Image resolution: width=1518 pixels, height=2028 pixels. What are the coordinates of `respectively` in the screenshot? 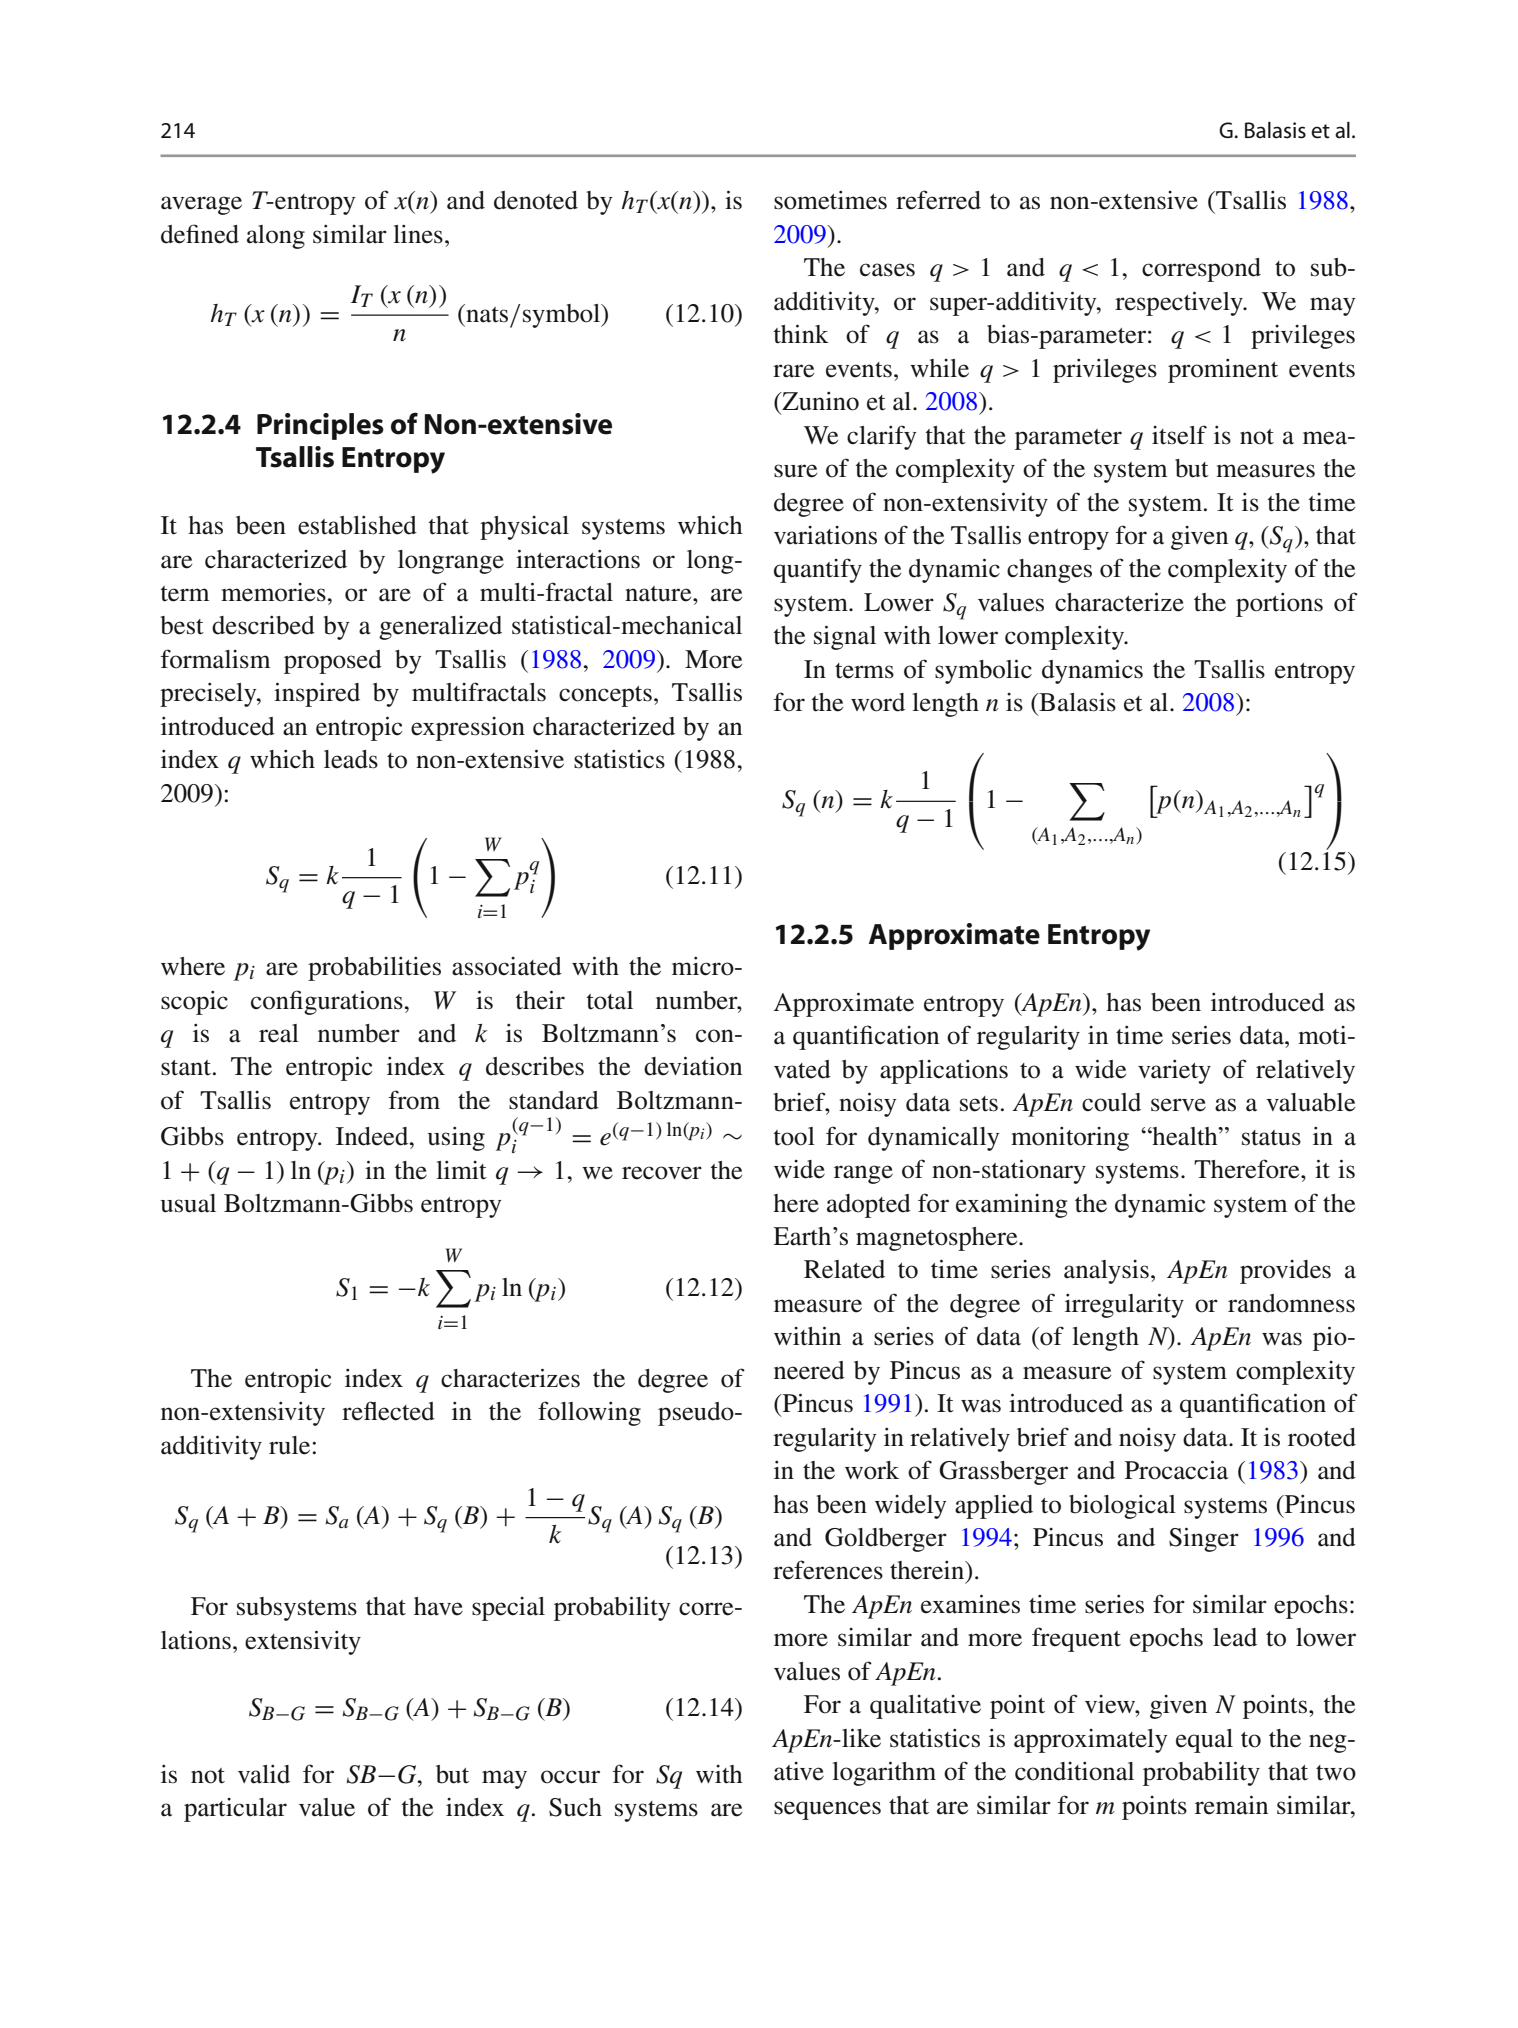 It's located at (1180, 303).
